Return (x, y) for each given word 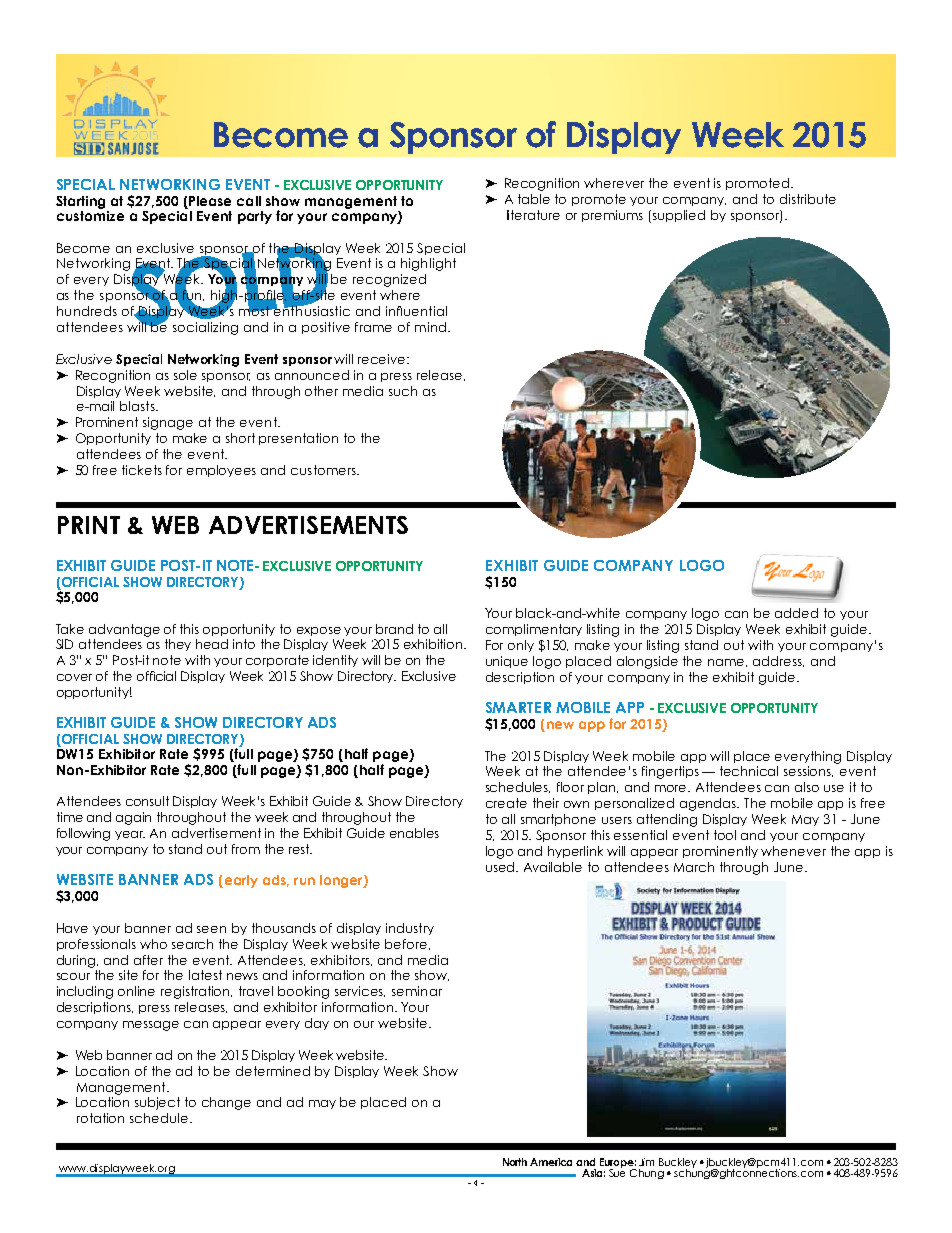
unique (507, 662)
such (403, 391)
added (796, 613)
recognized (389, 280)
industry (410, 929)
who (153, 944)
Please (210, 201)
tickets (142, 470)
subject (157, 1103)
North (515, 1162)
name (727, 663)
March (694, 867)
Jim (646, 1162)
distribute (808, 199)
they (178, 645)
